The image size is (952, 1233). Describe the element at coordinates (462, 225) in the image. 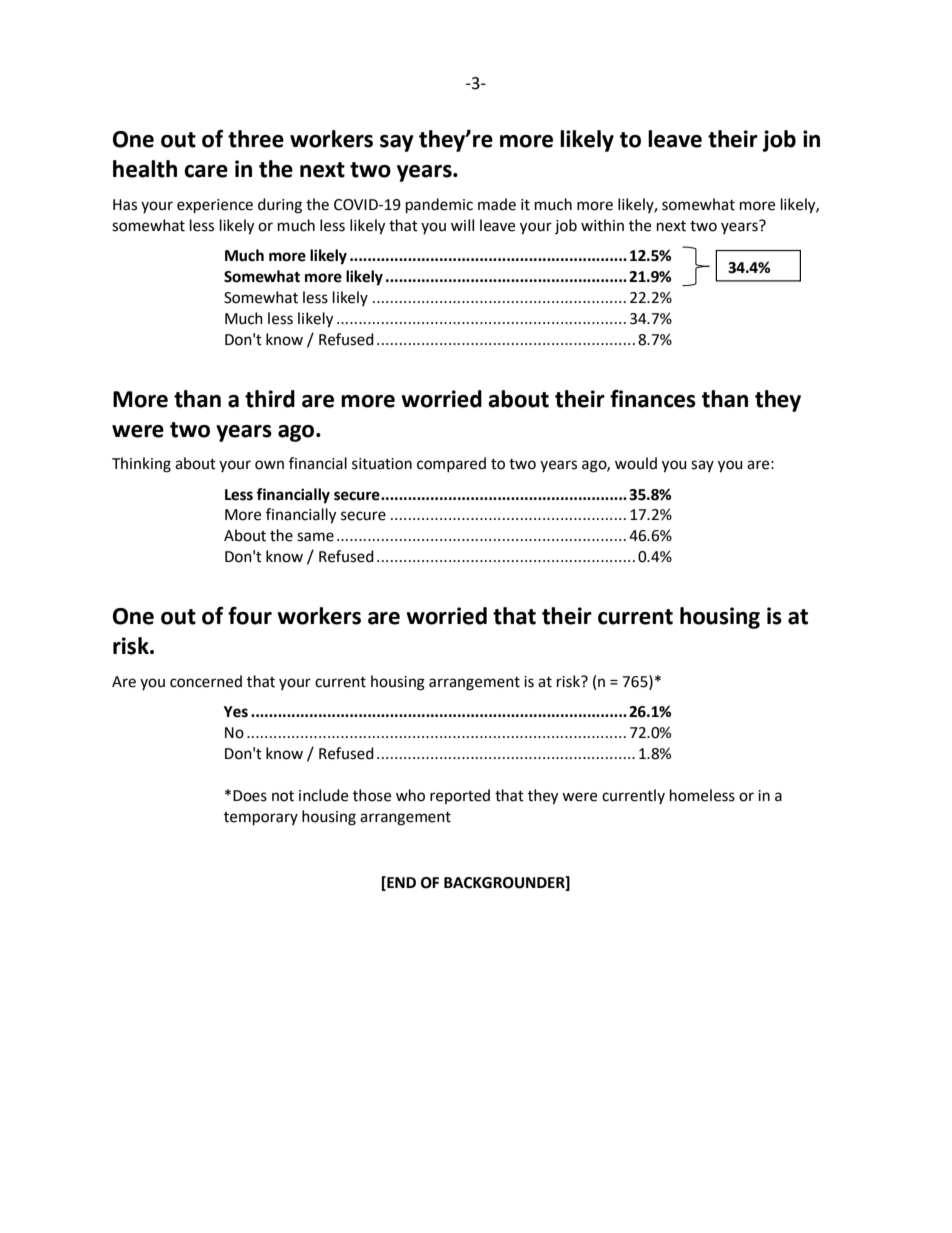

I see `will` at that location.
